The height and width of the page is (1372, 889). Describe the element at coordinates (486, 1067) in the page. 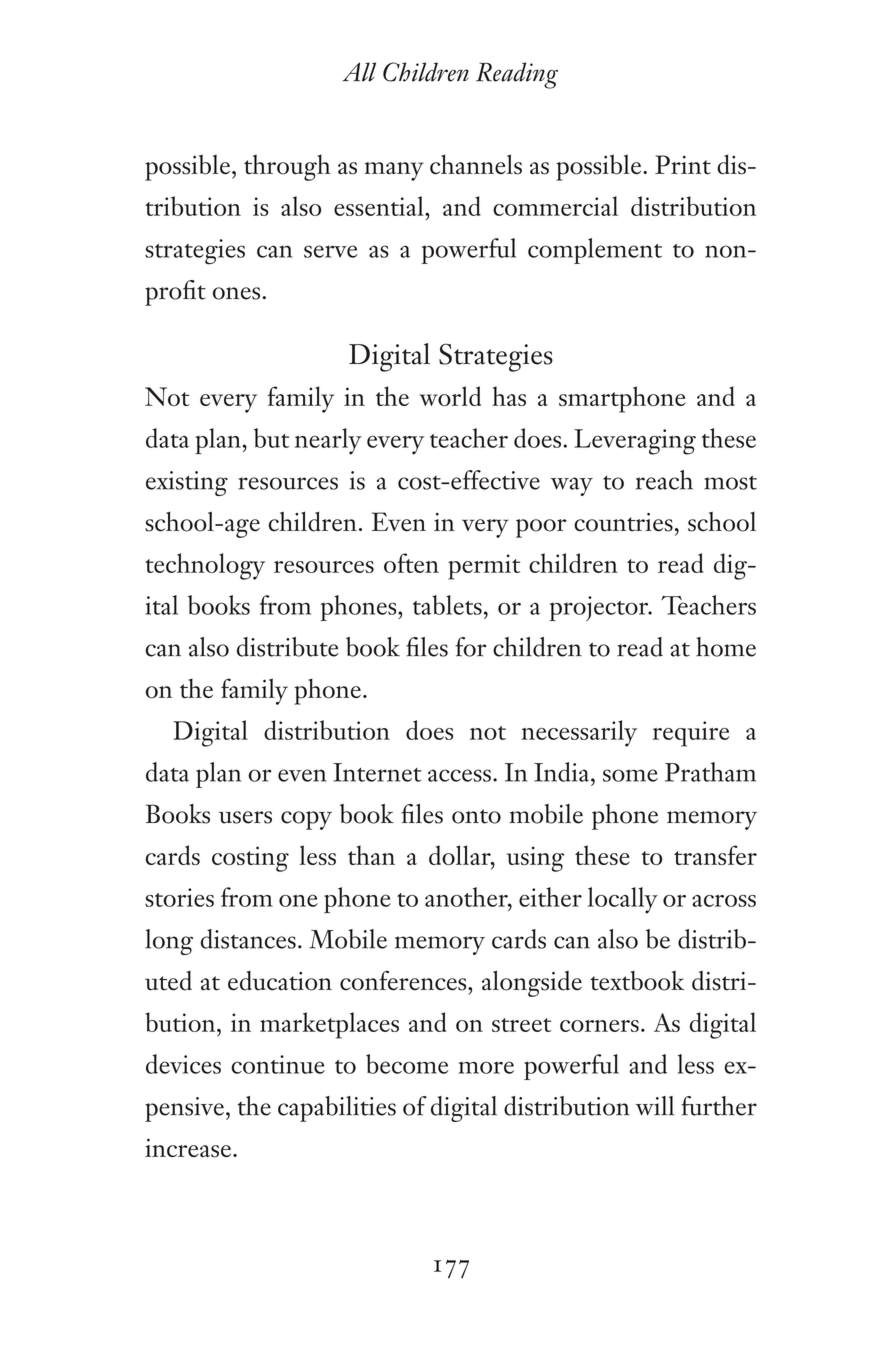

I see `more` at that location.
